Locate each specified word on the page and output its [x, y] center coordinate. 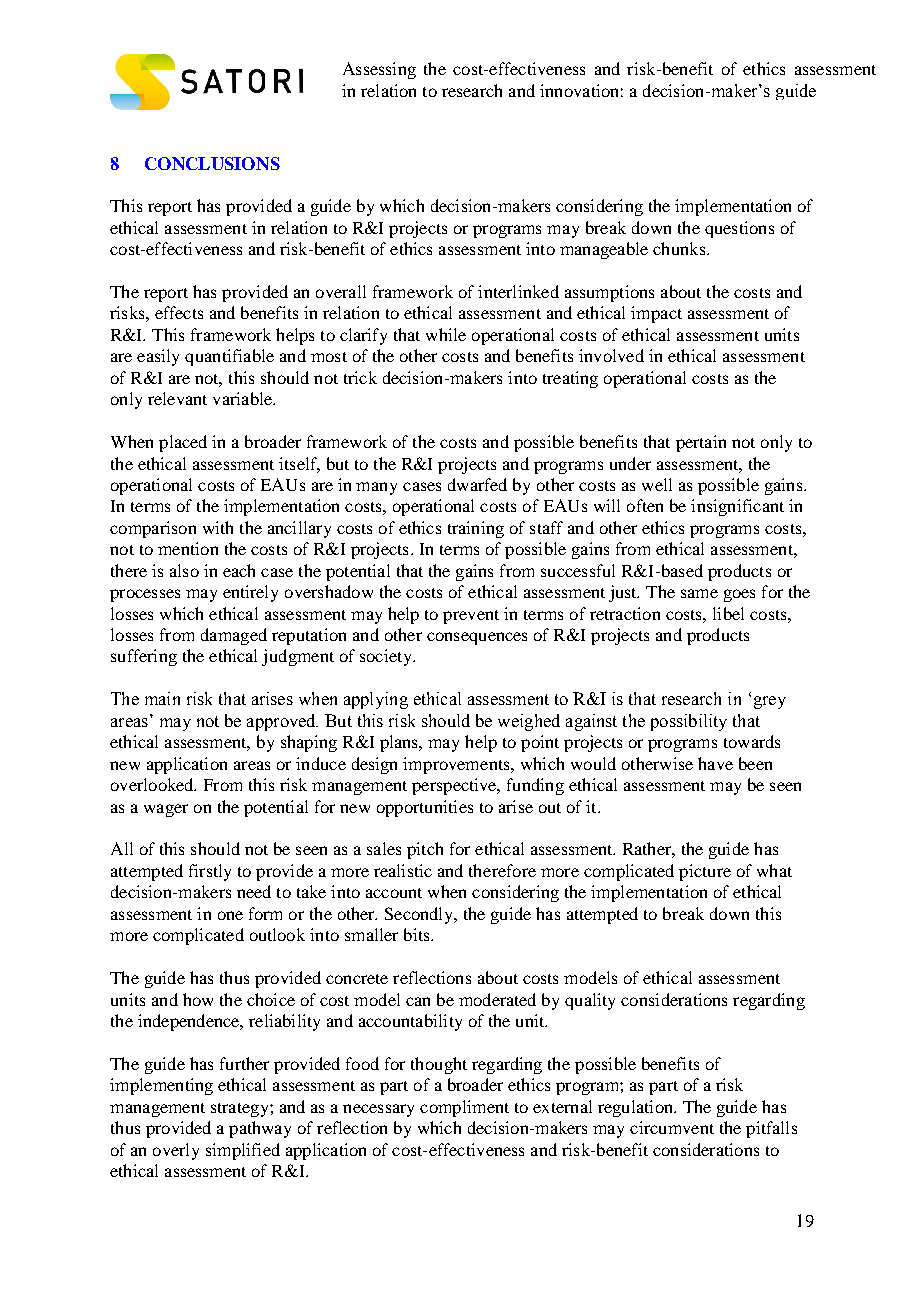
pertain [701, 443]
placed [183, 443]
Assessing [379, 70]
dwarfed [477, 484]
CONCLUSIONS [212, 163]
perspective [455, 786]
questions [739, 229]
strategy [241, 1110]
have [715, 763]
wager [166, 810]
